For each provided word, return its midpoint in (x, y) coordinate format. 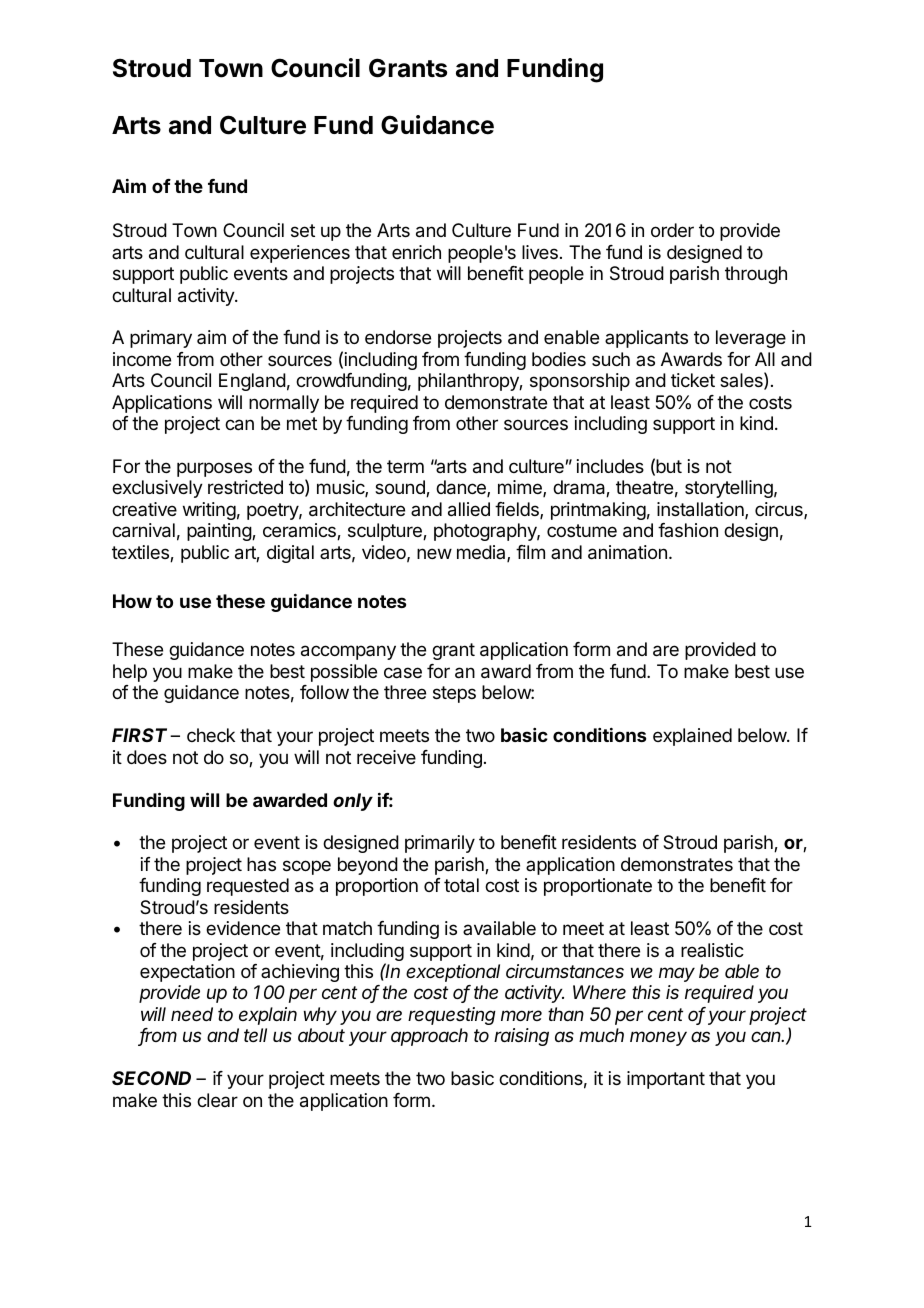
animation (627, 552)
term (405, 466)
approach (429, 1037)
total (461, 885)
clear (217, 1100)
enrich (416, 252)
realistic (712, 950)
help (130, 673)
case (403, 673)
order (672, 230)
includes (610, 466)
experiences (300, 254)
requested (248, 887)
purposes (214, 469)
